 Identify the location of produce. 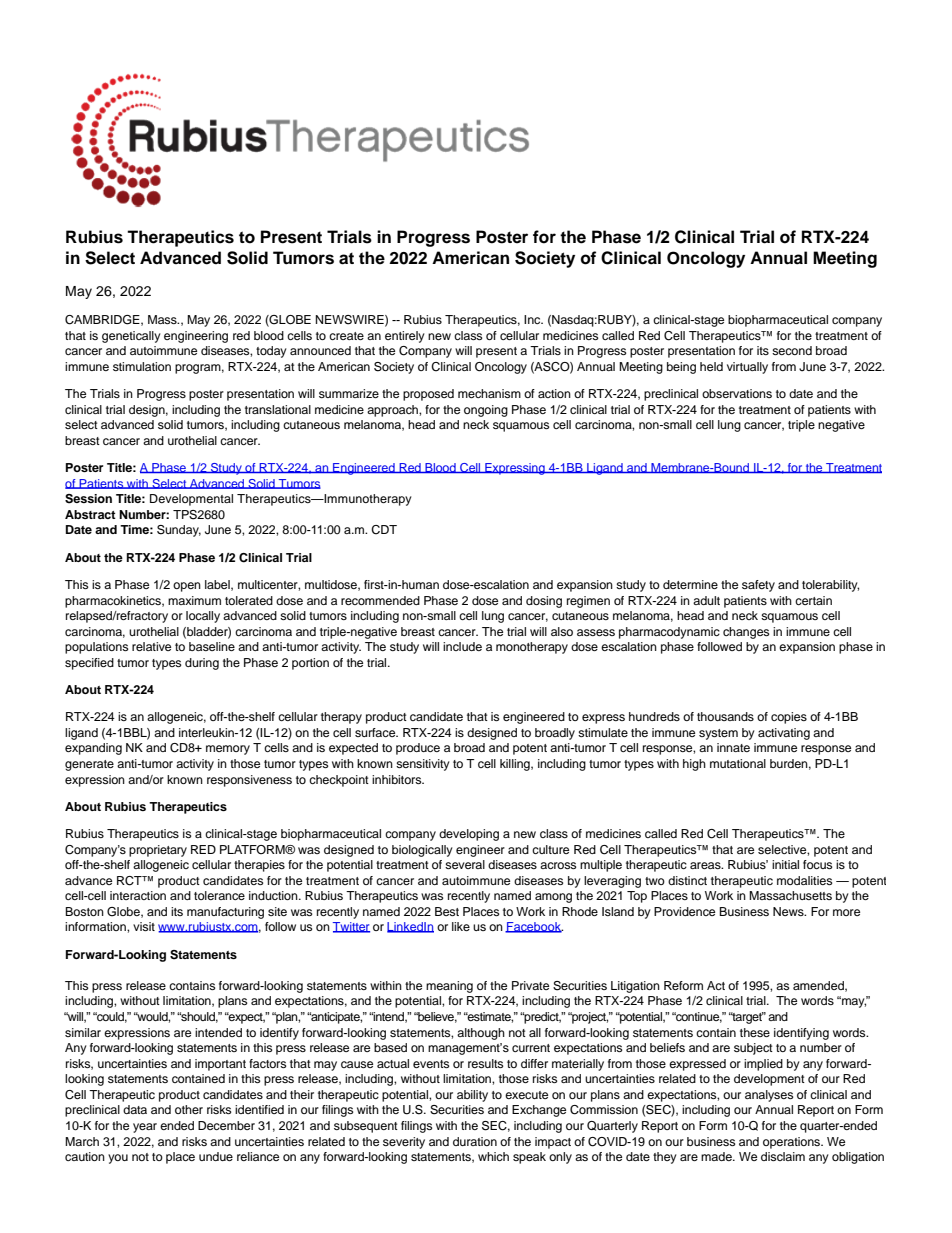
(418, 749).
